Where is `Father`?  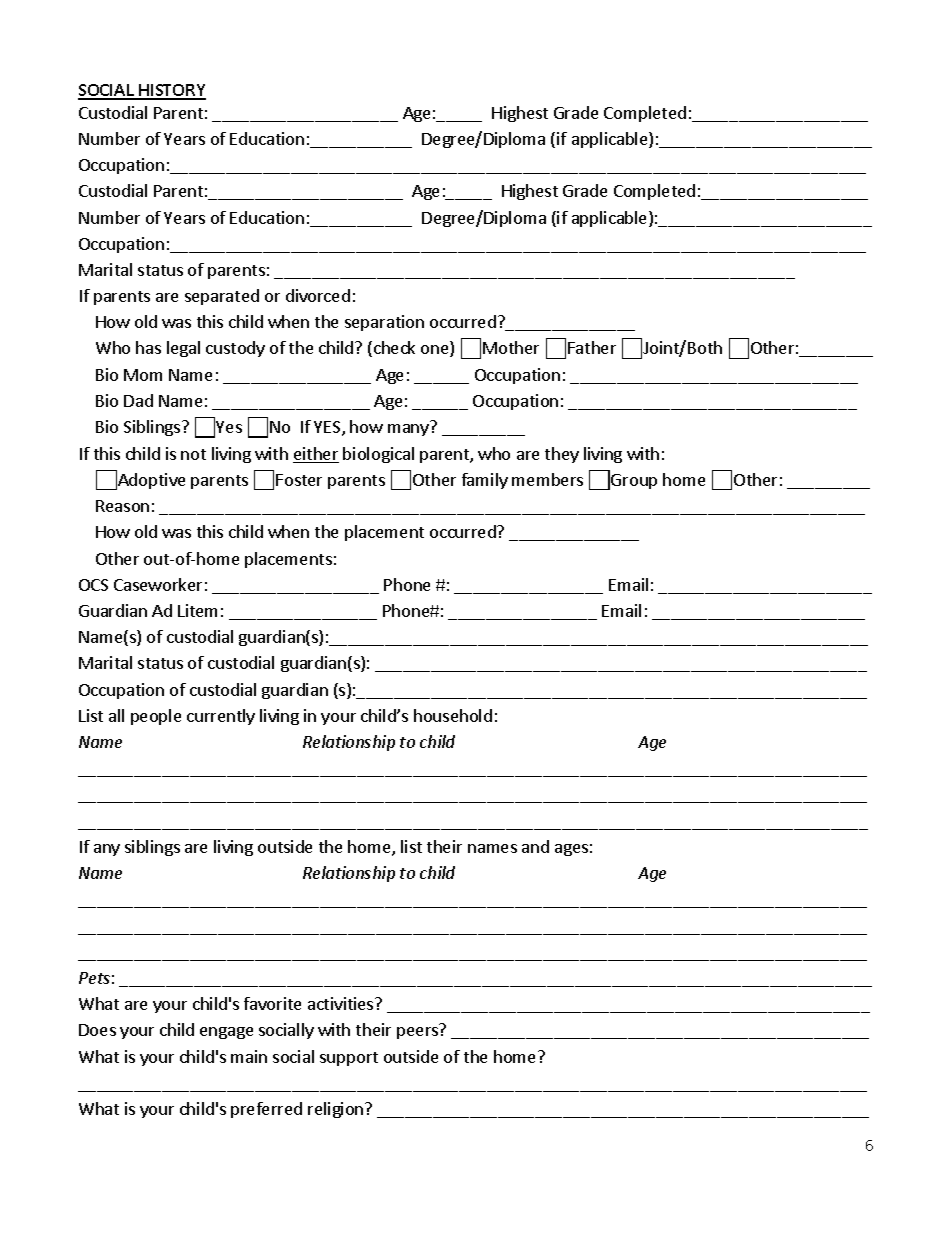 Father is located at coordinates (592, 347).
